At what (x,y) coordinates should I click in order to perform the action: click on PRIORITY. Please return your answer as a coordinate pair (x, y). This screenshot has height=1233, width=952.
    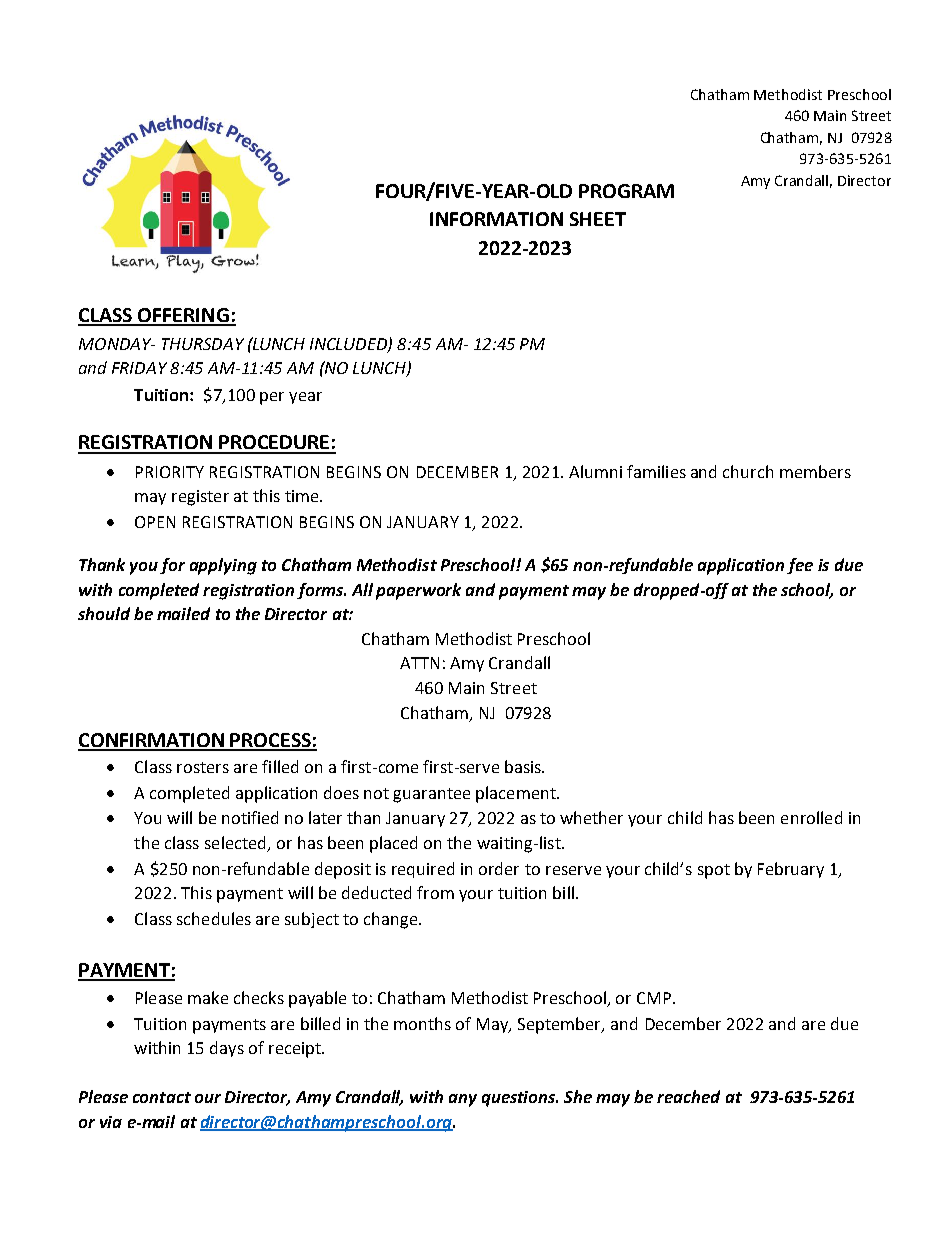
    Looking at the image, I should click on (170, 472).
